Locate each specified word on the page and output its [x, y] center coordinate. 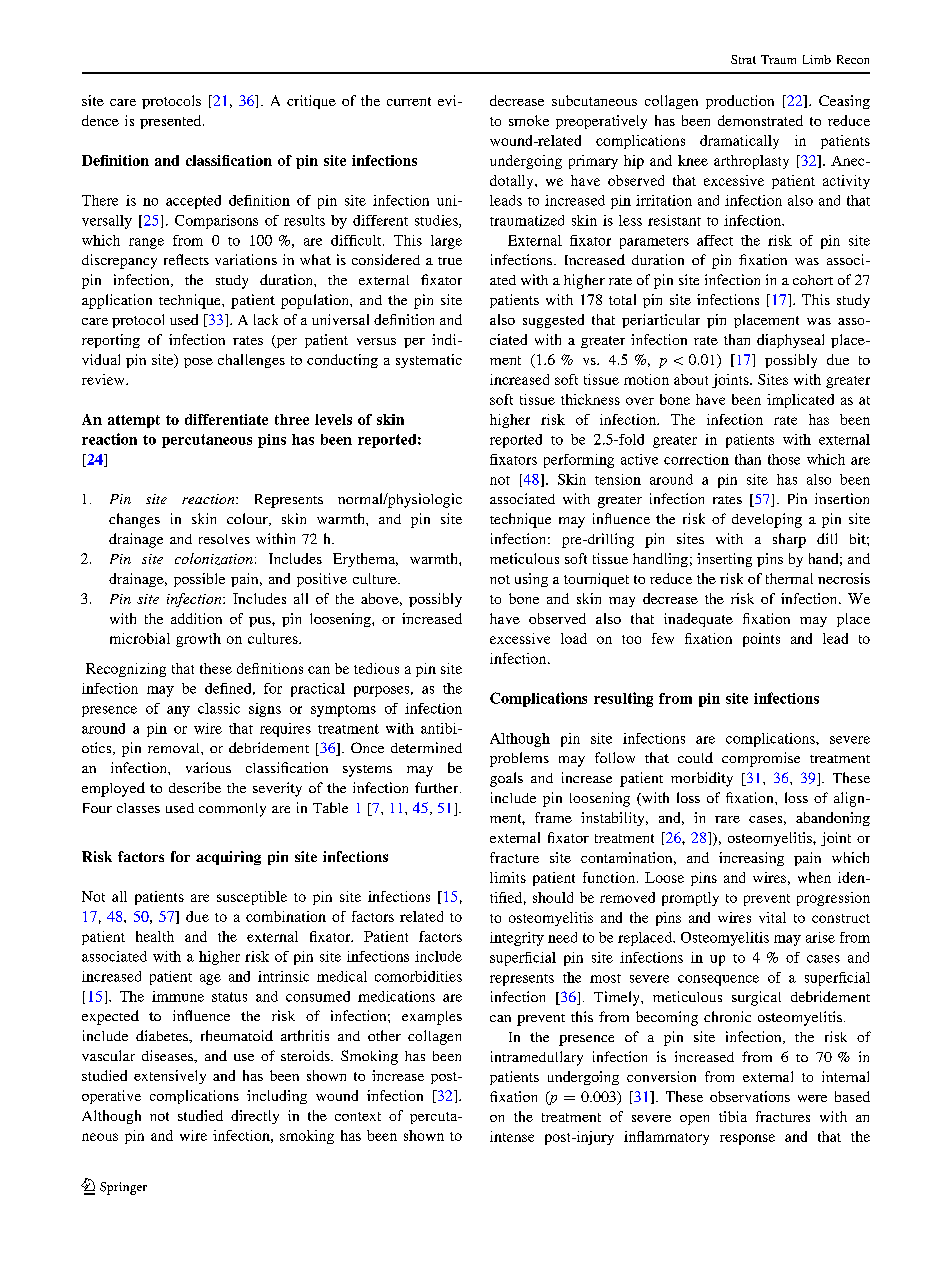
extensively [170, 1077]
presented [172, 122]
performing [579, 461]
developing [767, 520]
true [450, 261]
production [740, 102]
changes [134, 520]
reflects [186, 259]
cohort [813, 280]
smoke [529, 120]
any [178, 711]
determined [426, 747]
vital [772, 917]
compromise [761, 759]
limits [508, 877]
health [155, 936]
